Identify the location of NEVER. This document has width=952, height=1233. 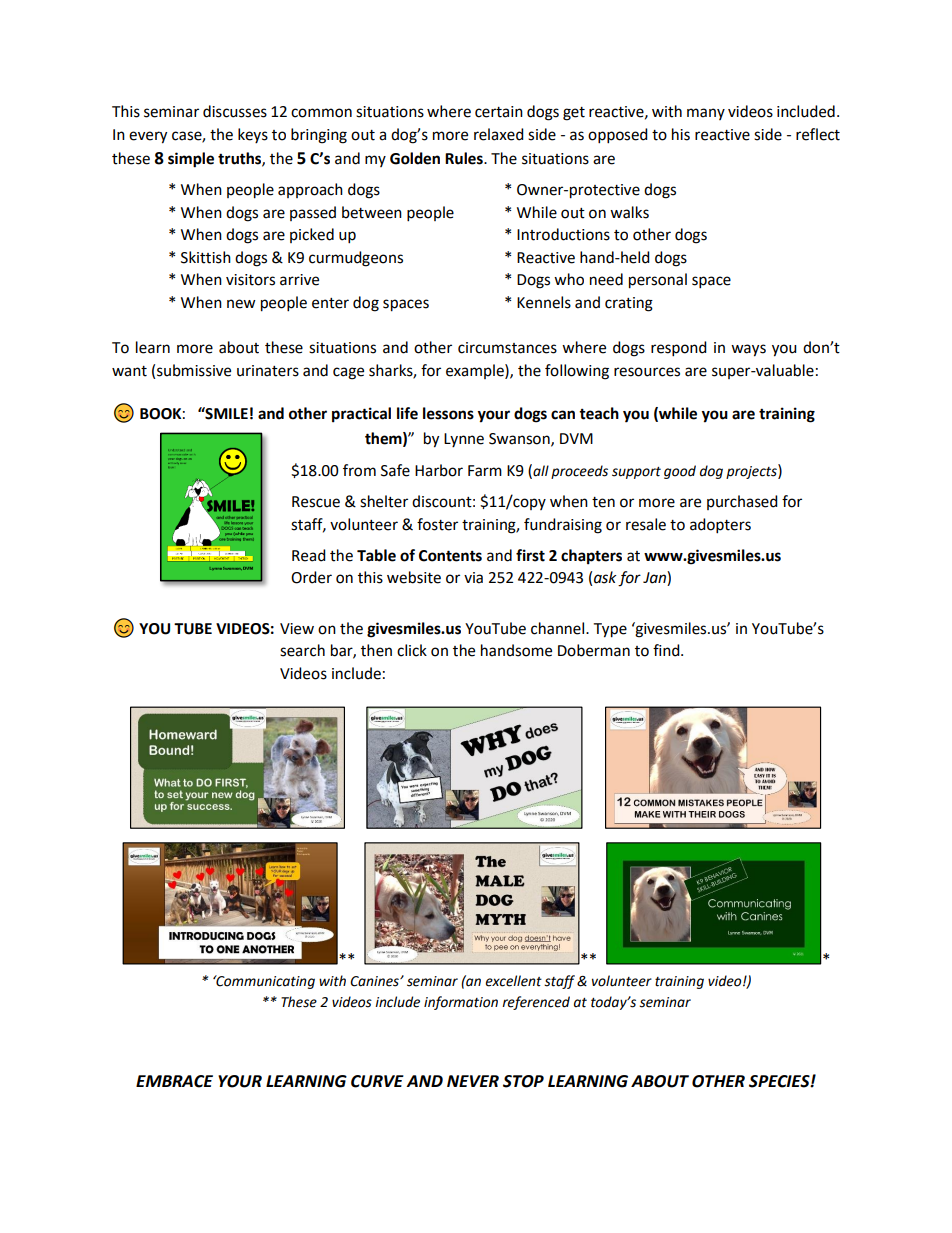
(473, 1081).
